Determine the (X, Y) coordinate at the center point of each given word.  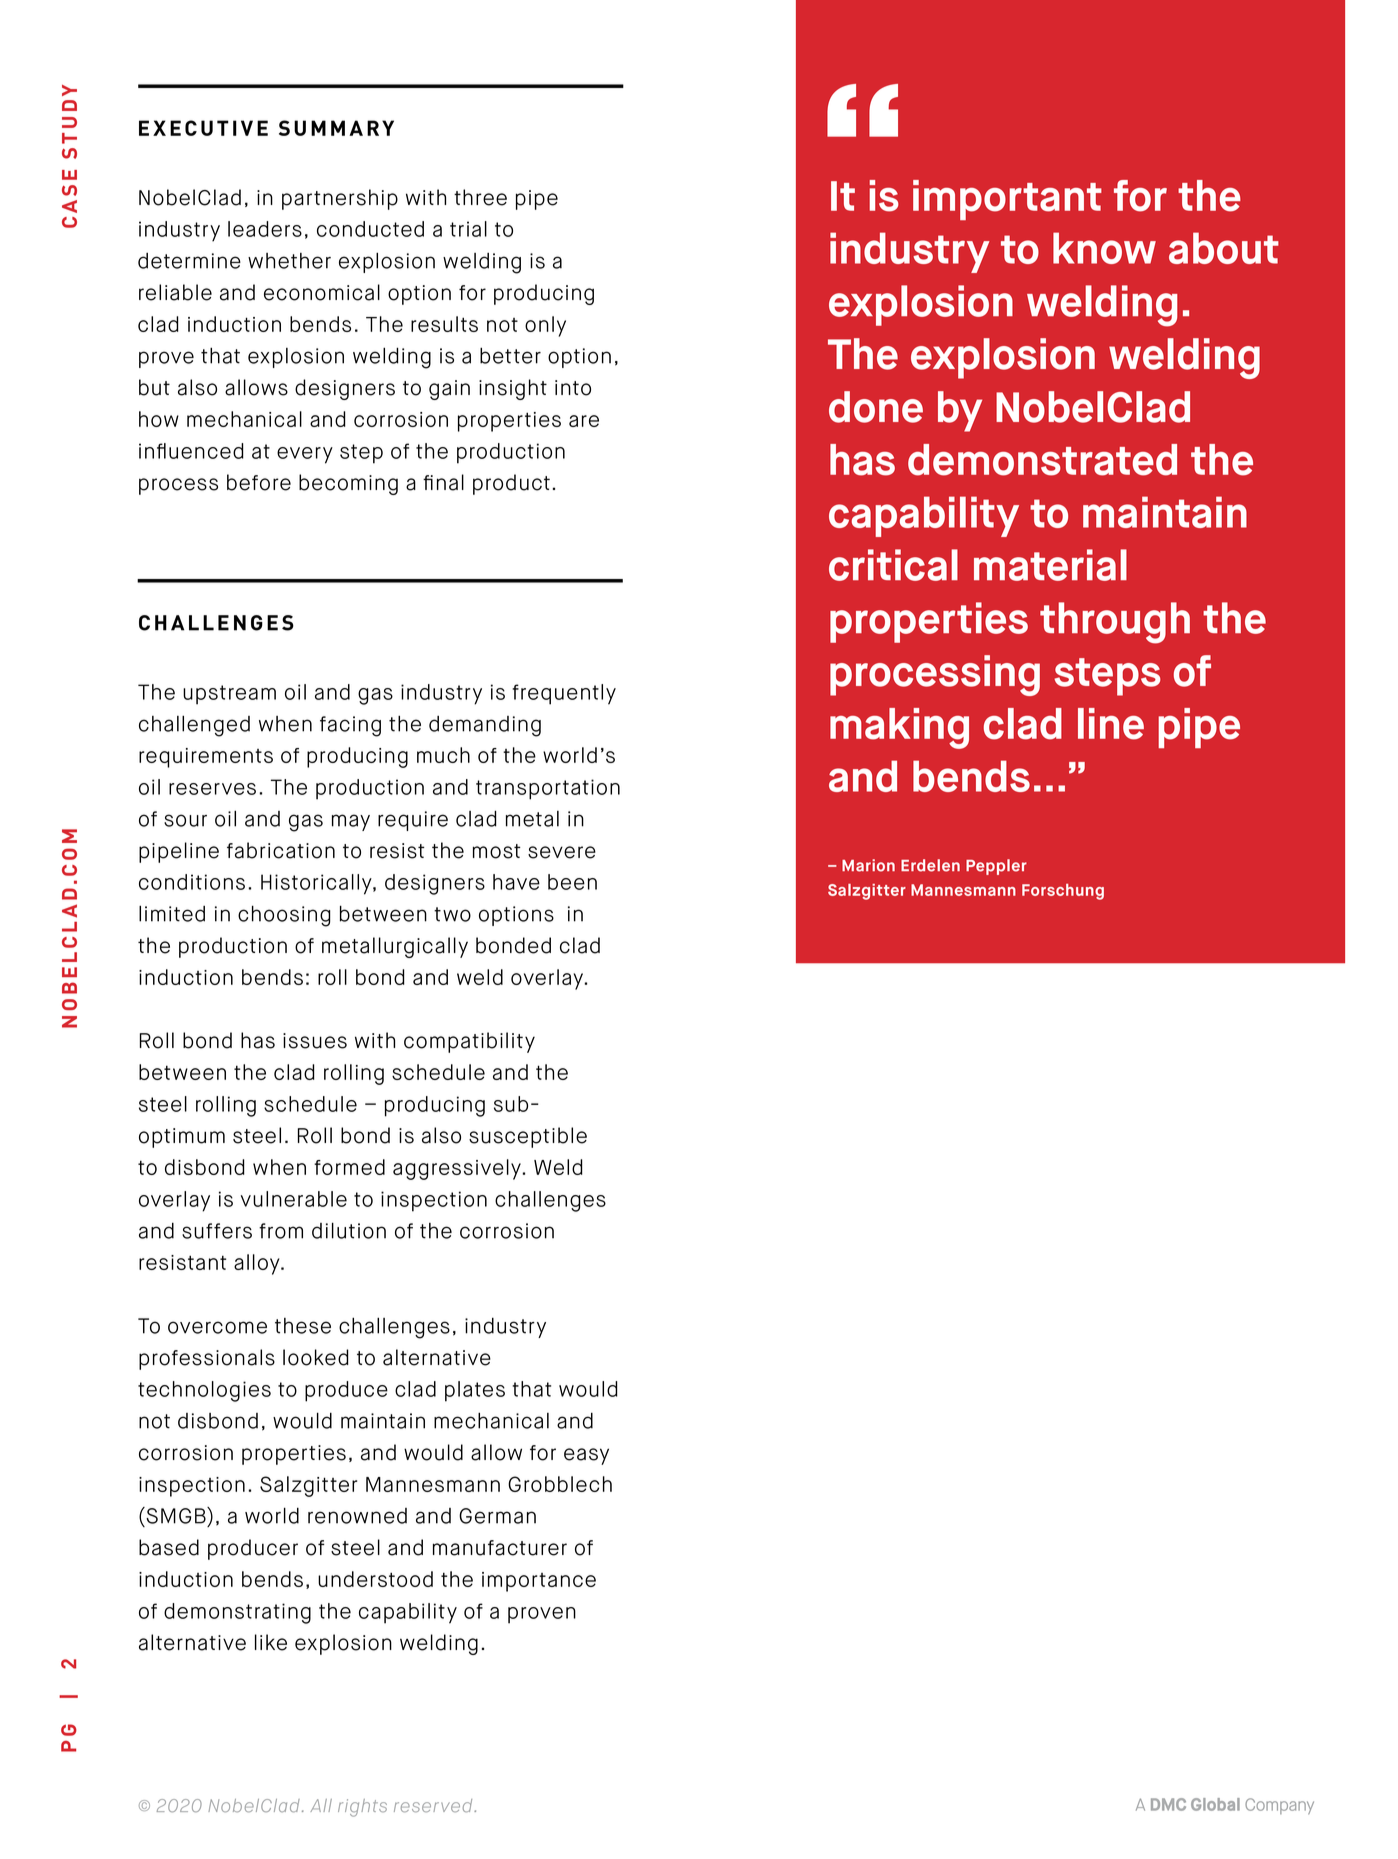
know (1104, 248)
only (545, 326)
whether (289, 261)
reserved (434, 1806)
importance (539, 1582)
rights (362, 1808)
